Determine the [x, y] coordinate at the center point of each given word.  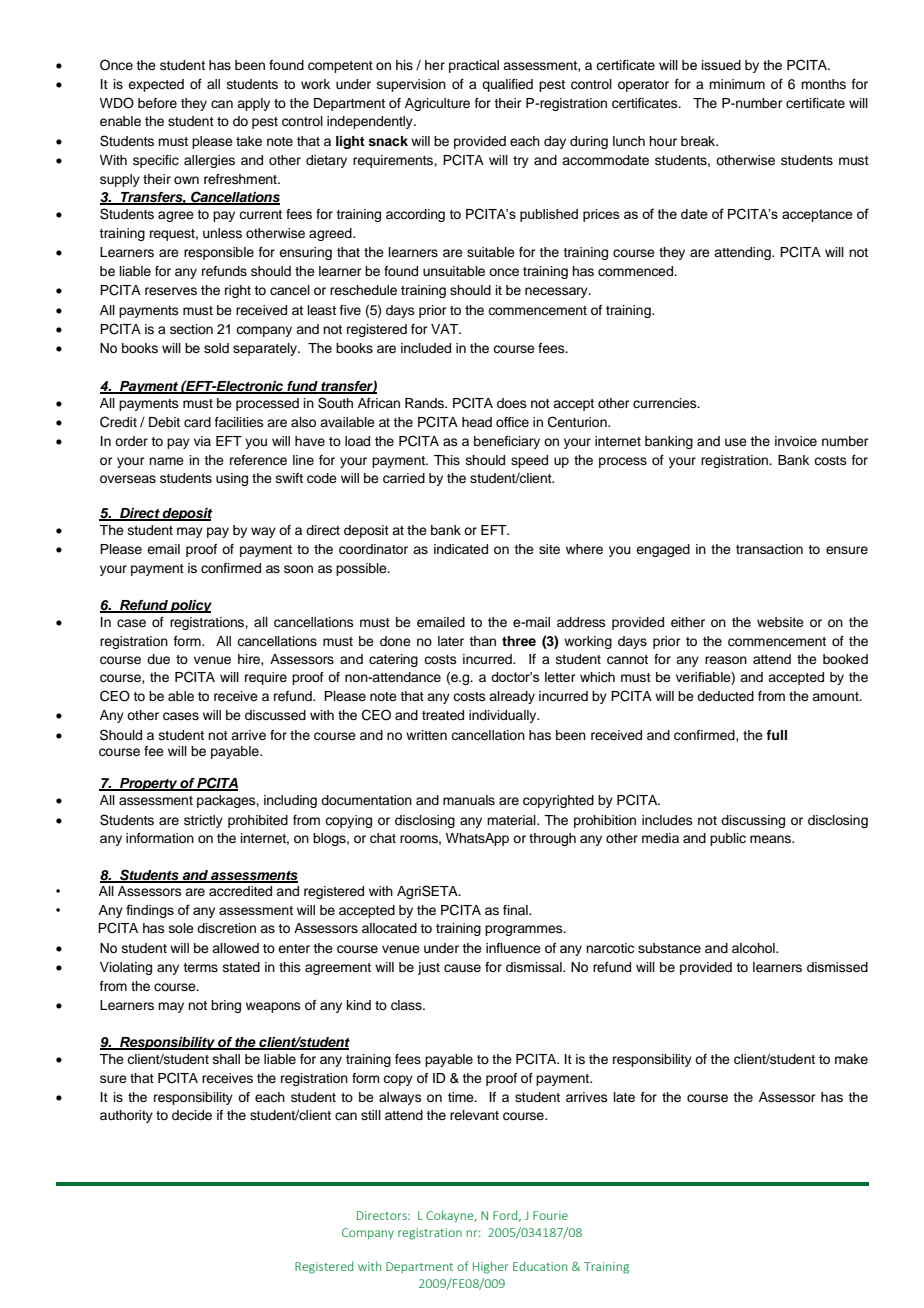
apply [253, 104]
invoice [796, 441]
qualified [507, 85]
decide [192, 1115]
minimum [737, 84]
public [728, 839]
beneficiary [507, 442]
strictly [203, 821]
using [232, 479]
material [512, 820]
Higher [491, 1267]
